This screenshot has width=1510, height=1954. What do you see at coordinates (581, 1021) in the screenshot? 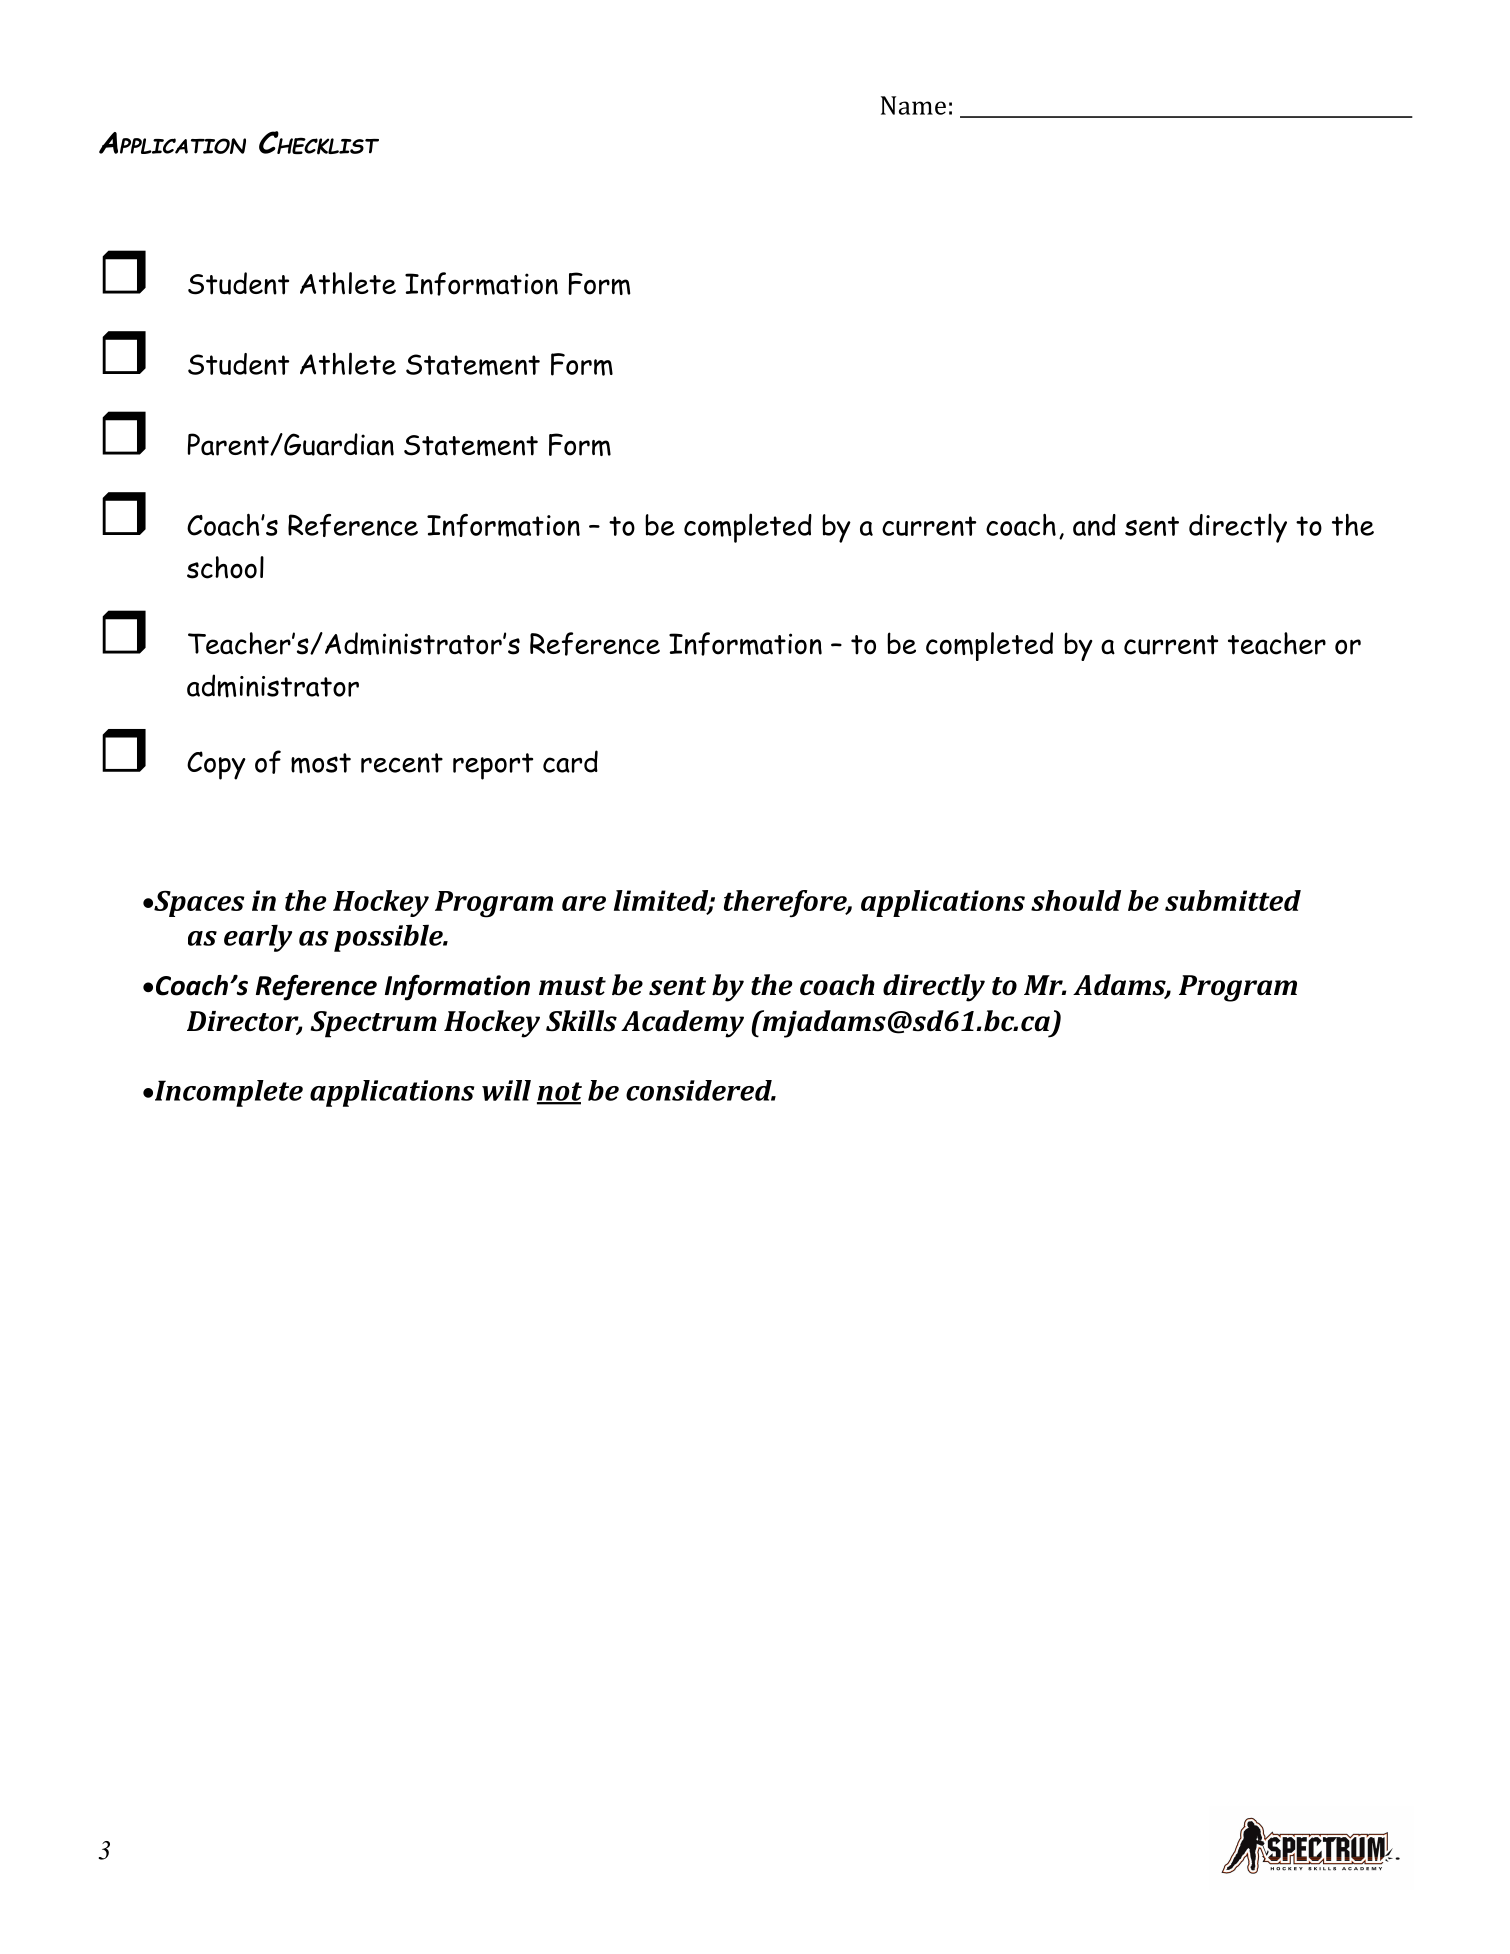
I see `Skills` at bounding box center [581, 1021].
